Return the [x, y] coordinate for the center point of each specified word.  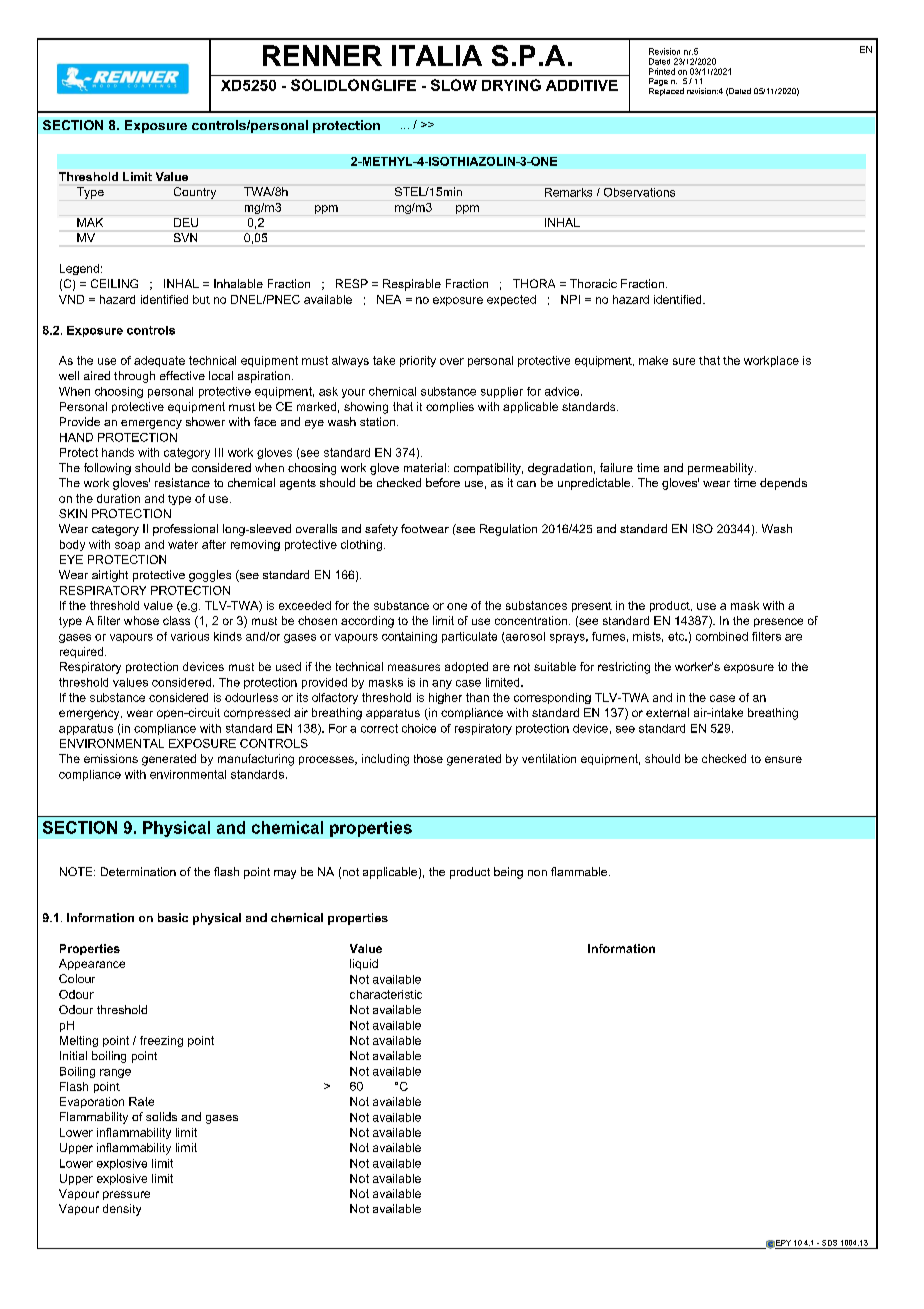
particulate [469, 637]
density [122, 1210]
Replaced [666, 90]
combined [722, 636]
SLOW [454, 85]
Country [195, 193]
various [190, 636]
